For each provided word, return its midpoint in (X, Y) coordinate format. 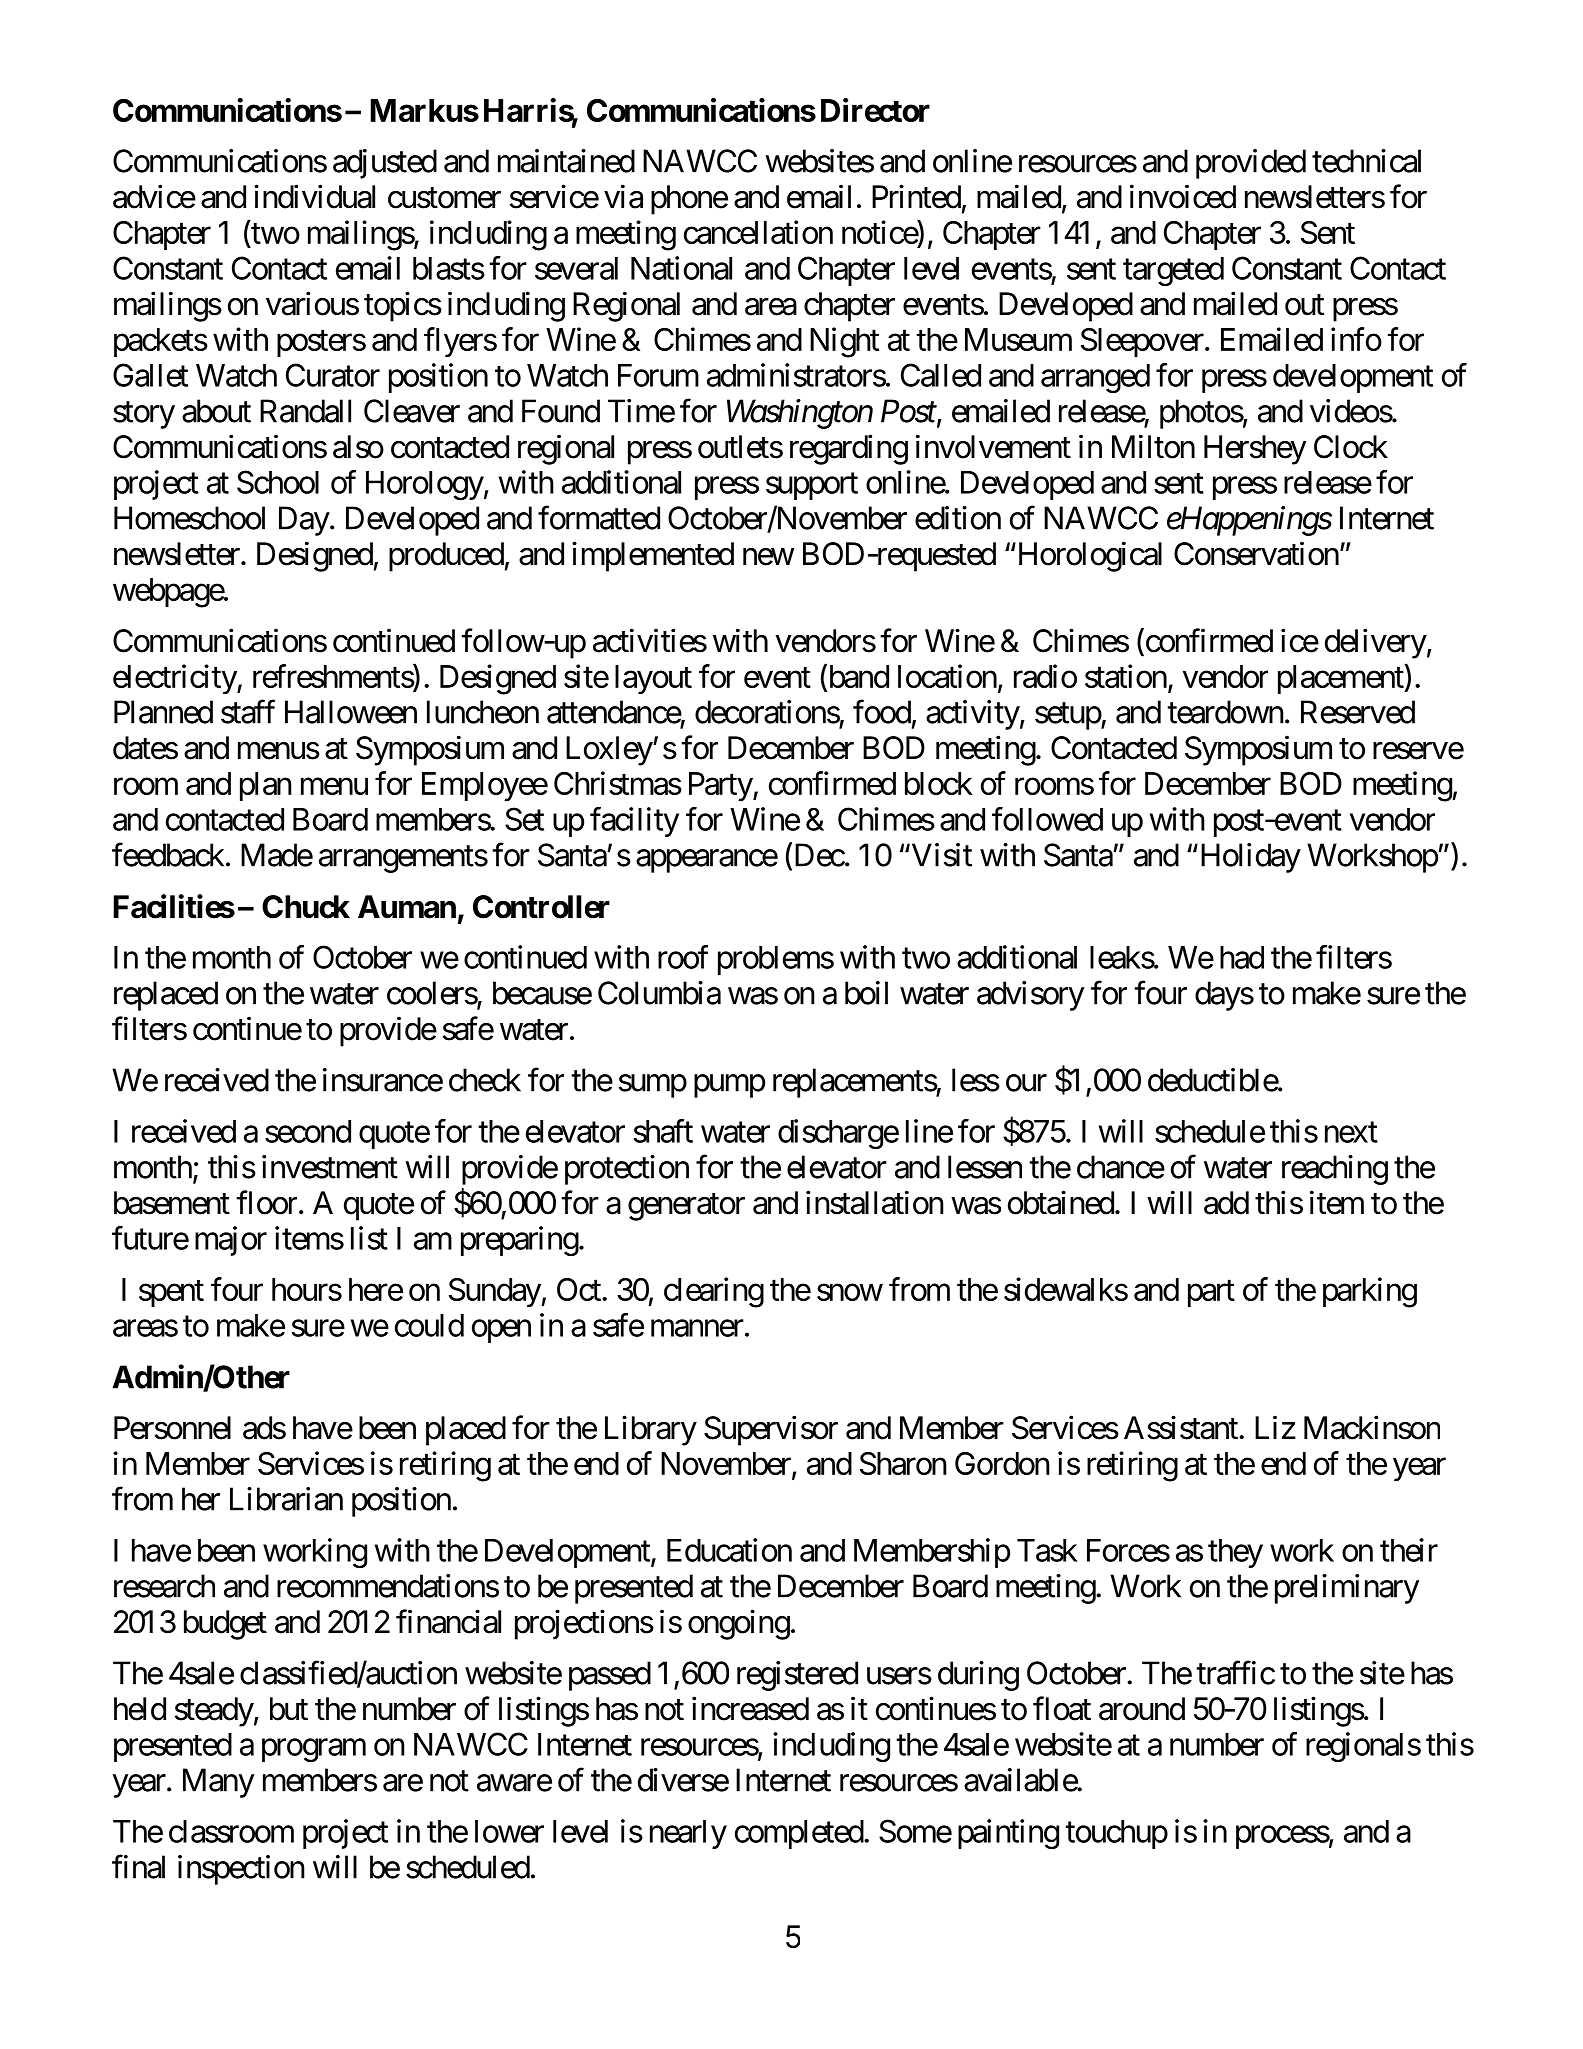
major (231, 1241)
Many (218, 1783)
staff (248, 712)
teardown (1225, 712)
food (882, 712)
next (1351, 1132)
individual (314, 196)
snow (850, 1292)
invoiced (1183, 196)
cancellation (758, 232)
